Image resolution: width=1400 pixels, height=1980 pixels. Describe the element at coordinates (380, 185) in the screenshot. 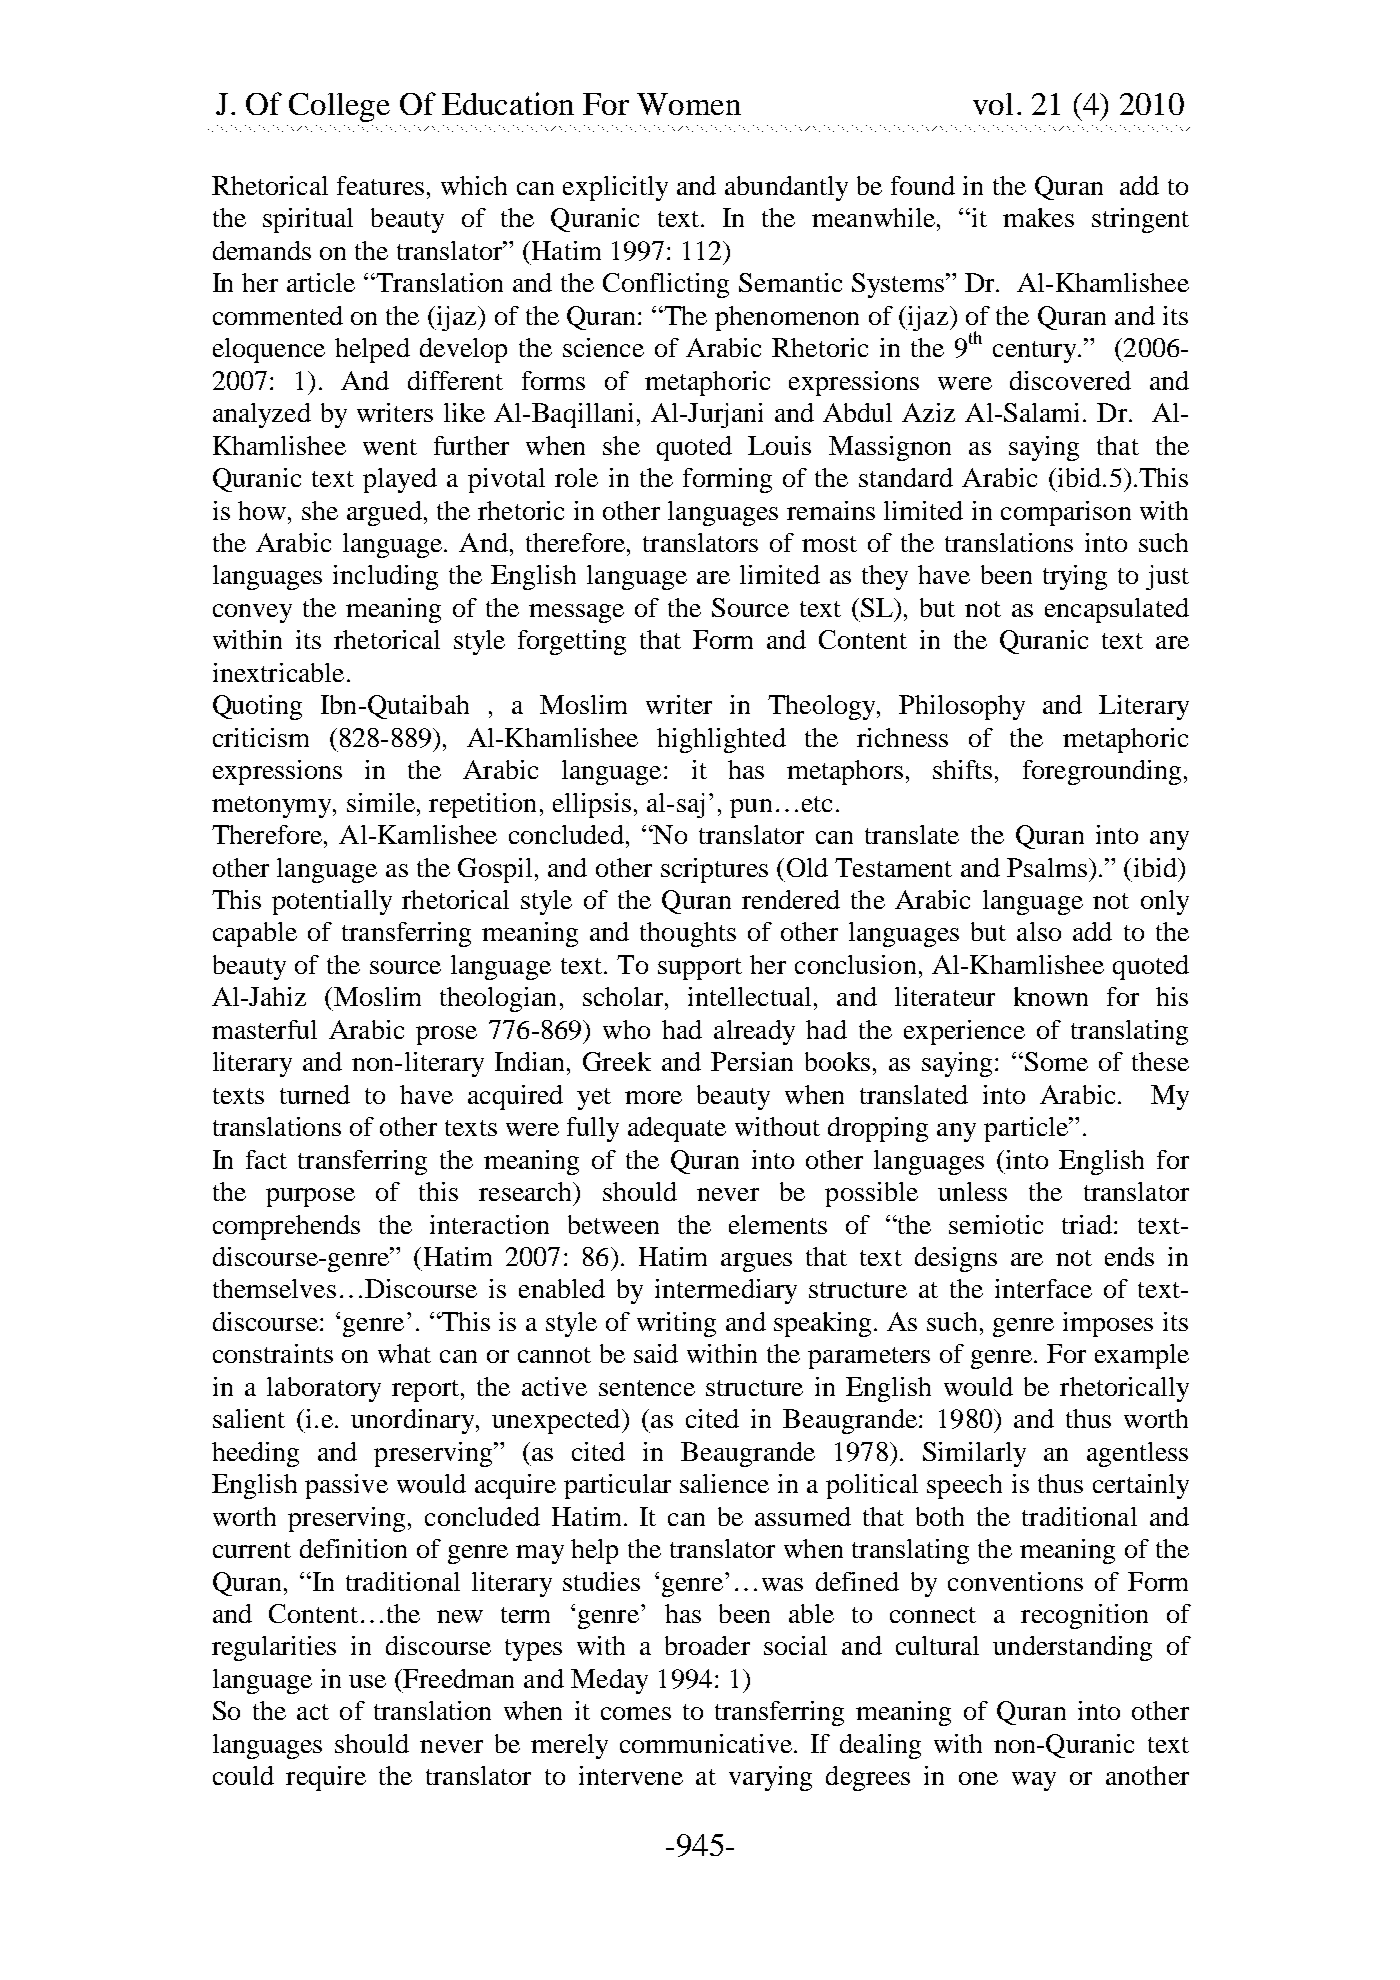

I see `features` at that location.
